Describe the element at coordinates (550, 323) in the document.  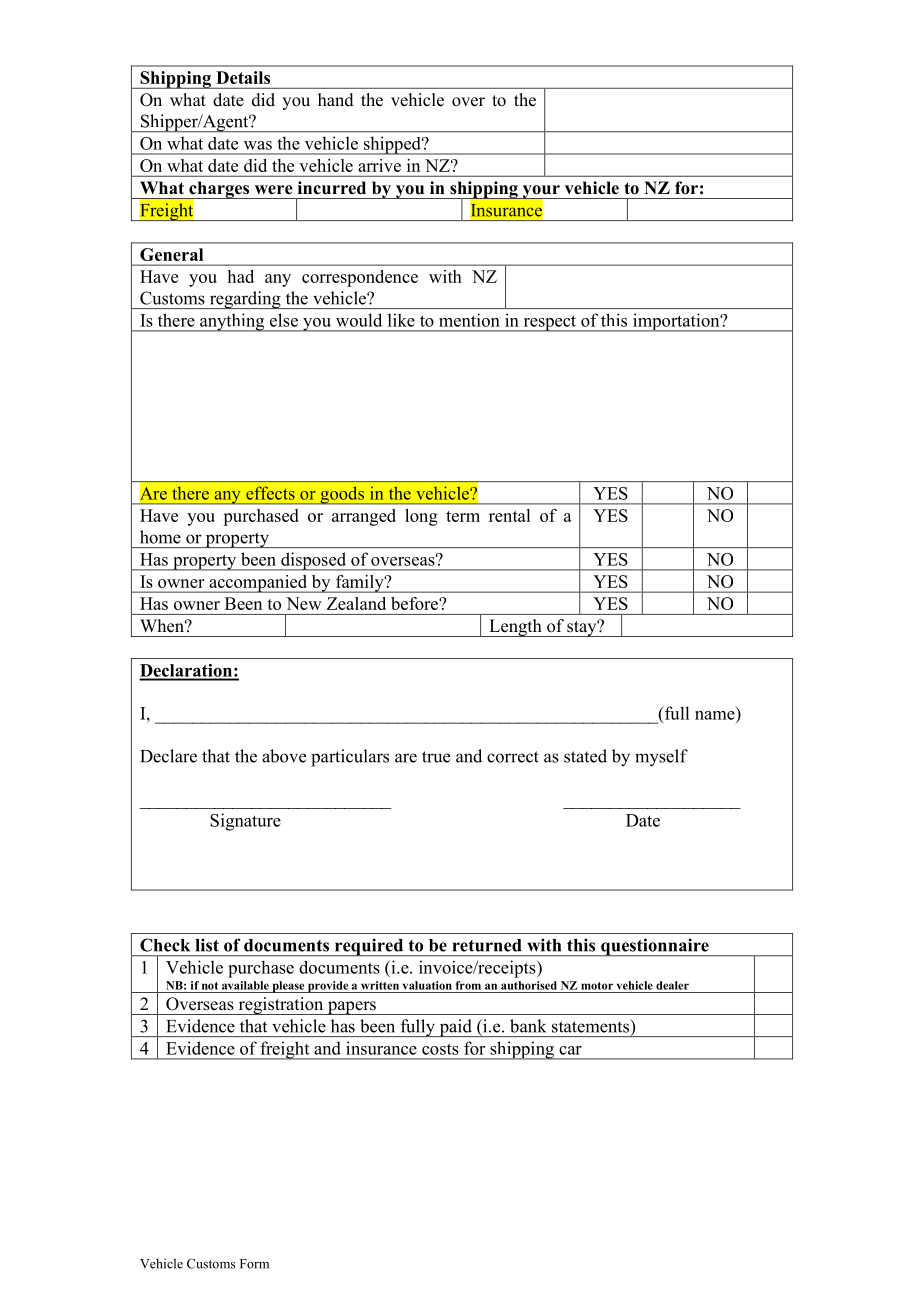
I see `respect` at that location.
